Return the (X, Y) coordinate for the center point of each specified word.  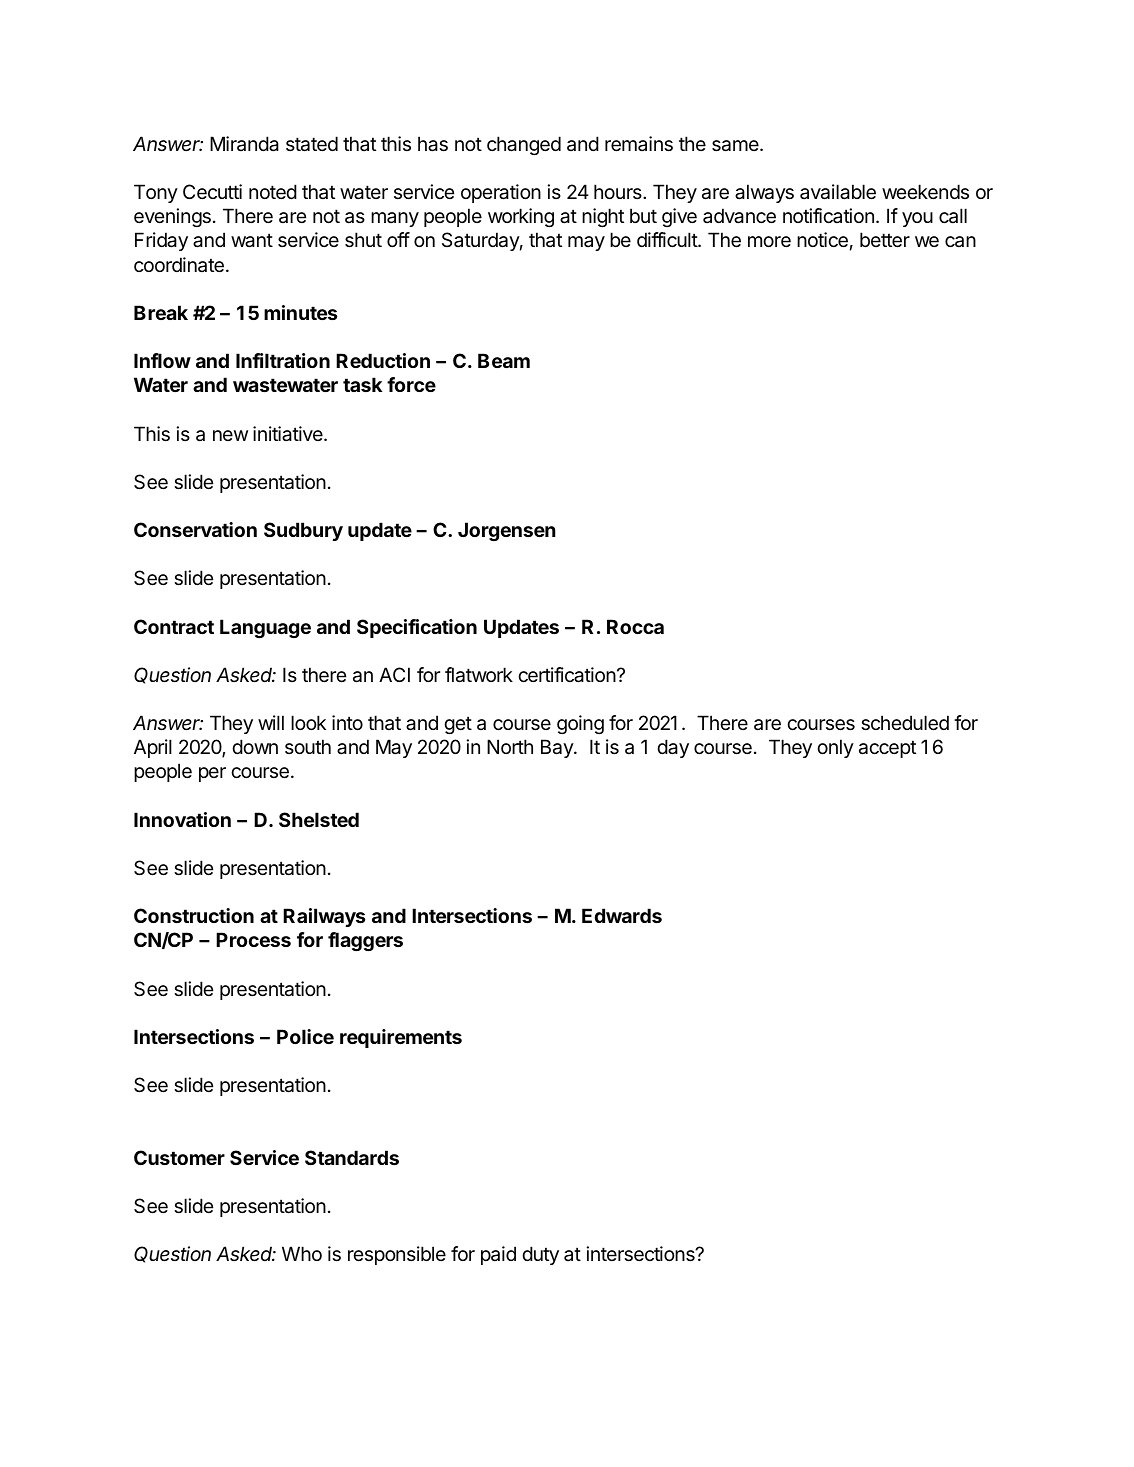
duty (540, 1255)
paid (498, 1255)
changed (524, 145)
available (838, 192)
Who (302, 1253)
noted (273, 192)
